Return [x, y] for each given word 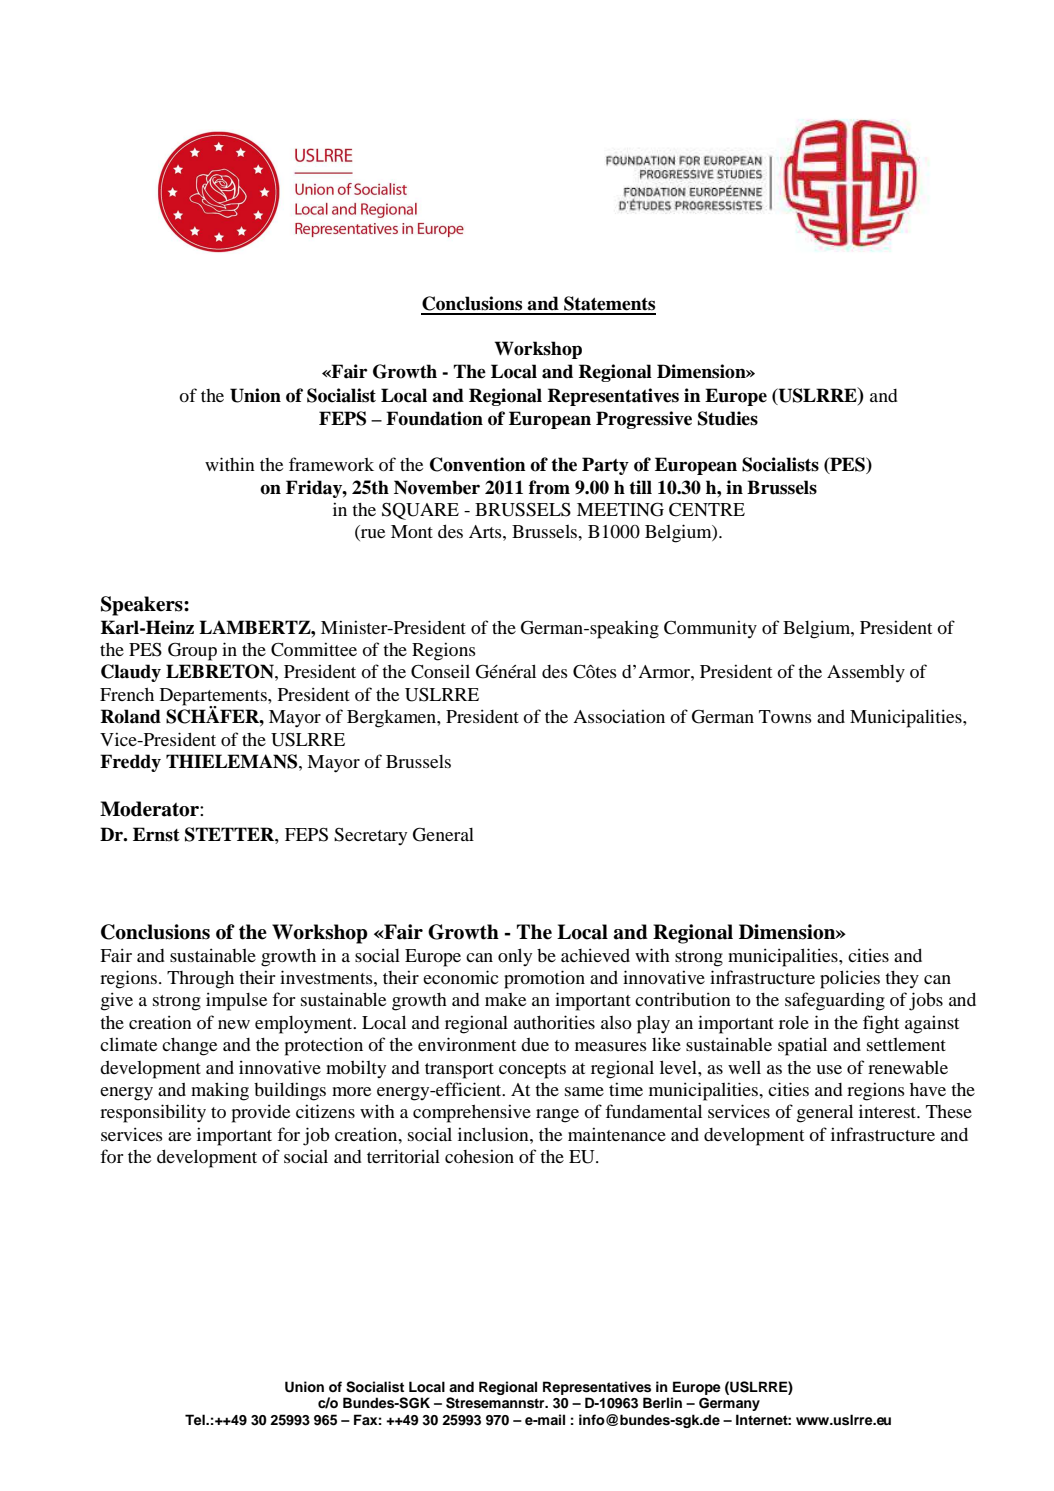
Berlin [662, 1402]
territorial [403, 1156]
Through [200, 980]
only [515, 957]
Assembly [866, 673]
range [557, 1116]
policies [850, 979]
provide [261, 1113]
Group [192, 651]
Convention [478, 464]
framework [331, 464]
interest [889, 1111]
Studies [728, 418]
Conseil [440, 671]
